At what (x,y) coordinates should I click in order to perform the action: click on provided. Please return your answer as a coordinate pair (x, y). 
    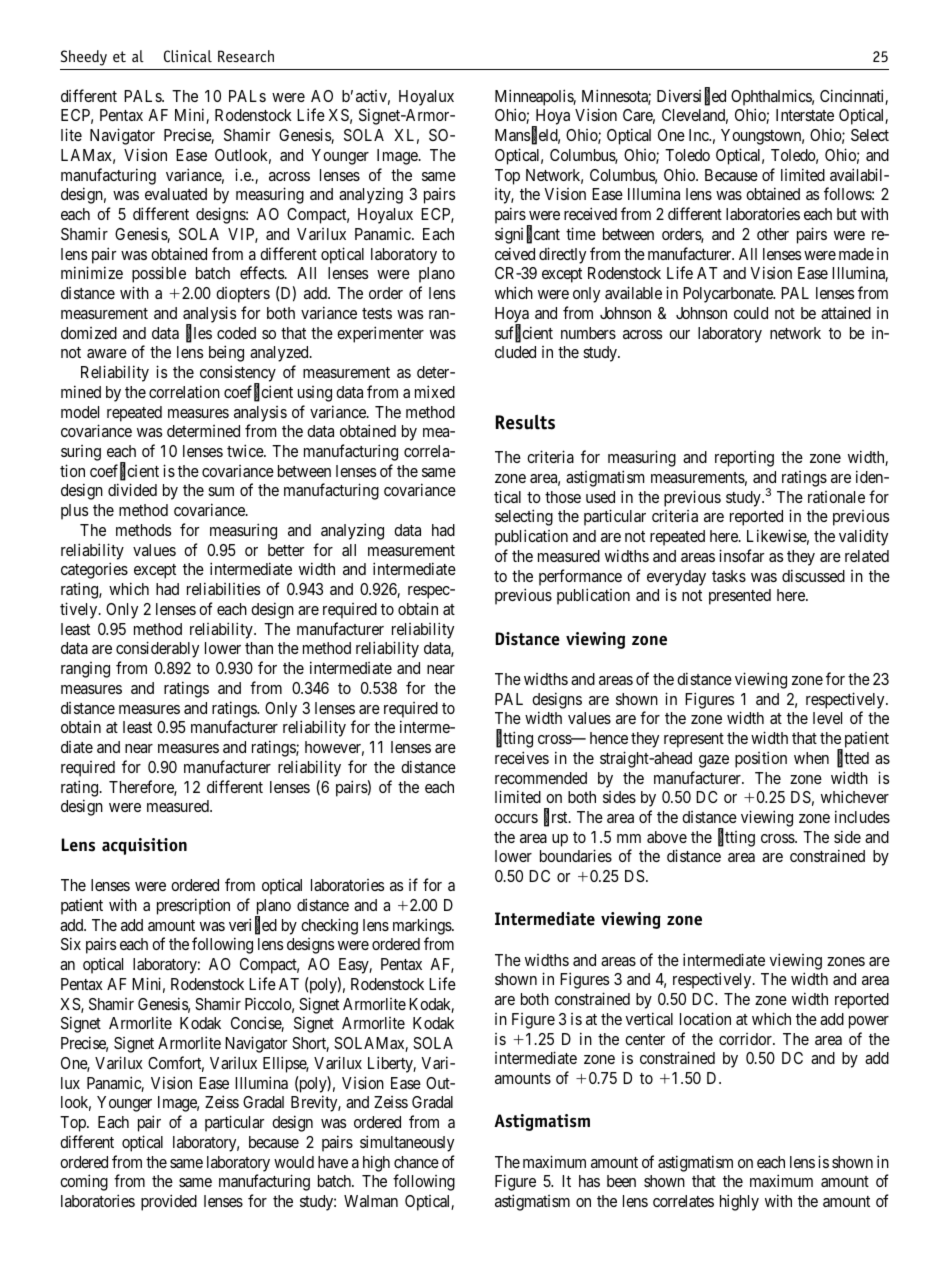
    Looking at the image, I should click on (169, 1202).
